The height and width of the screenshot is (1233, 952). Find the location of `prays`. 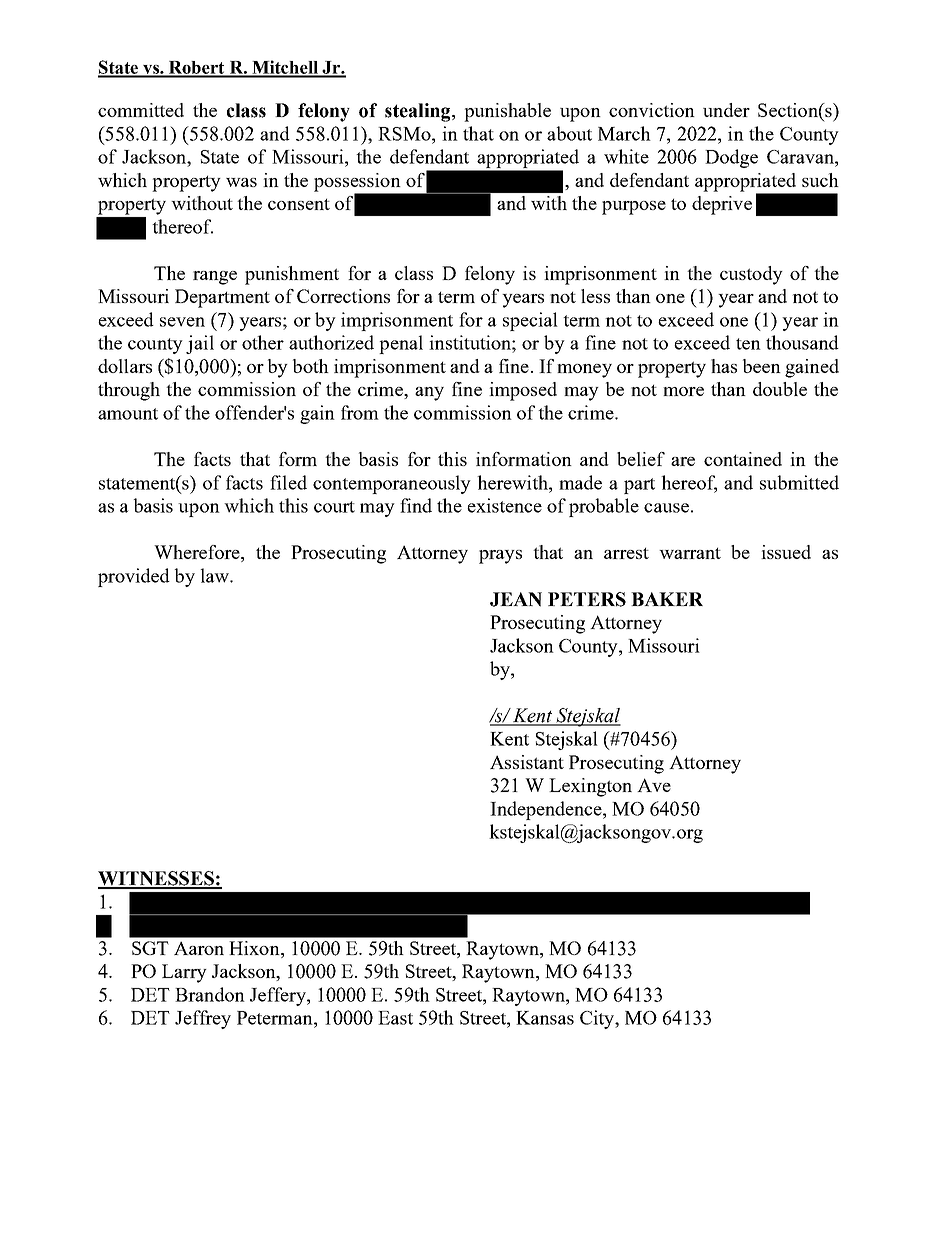

prays is located at coordinates (500, 557).
